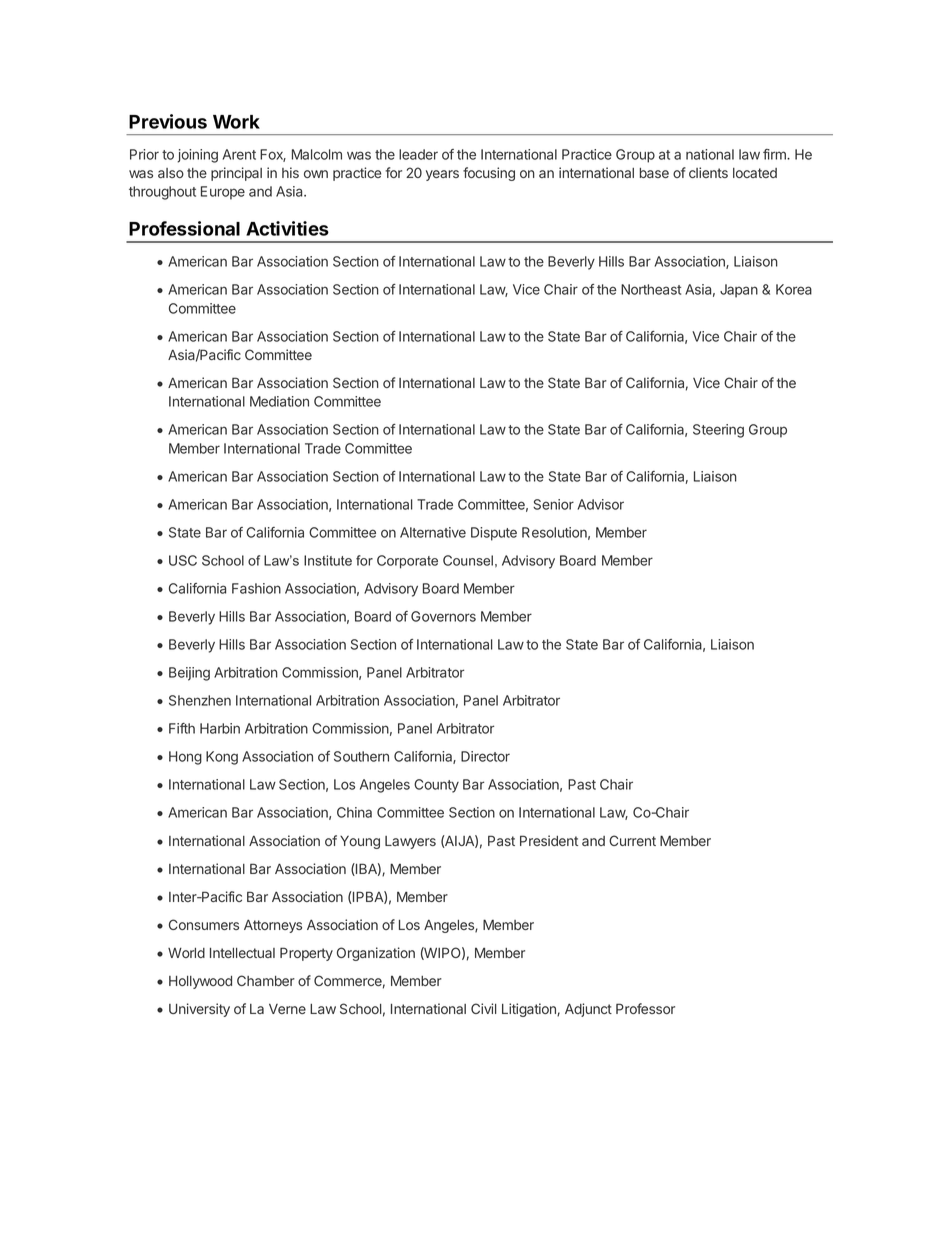 This screenshot has height=1233, width=952. What do you see at coordinates (183, 560) in the screenshot?
I see `USC` at bounding box center [183, 560].
